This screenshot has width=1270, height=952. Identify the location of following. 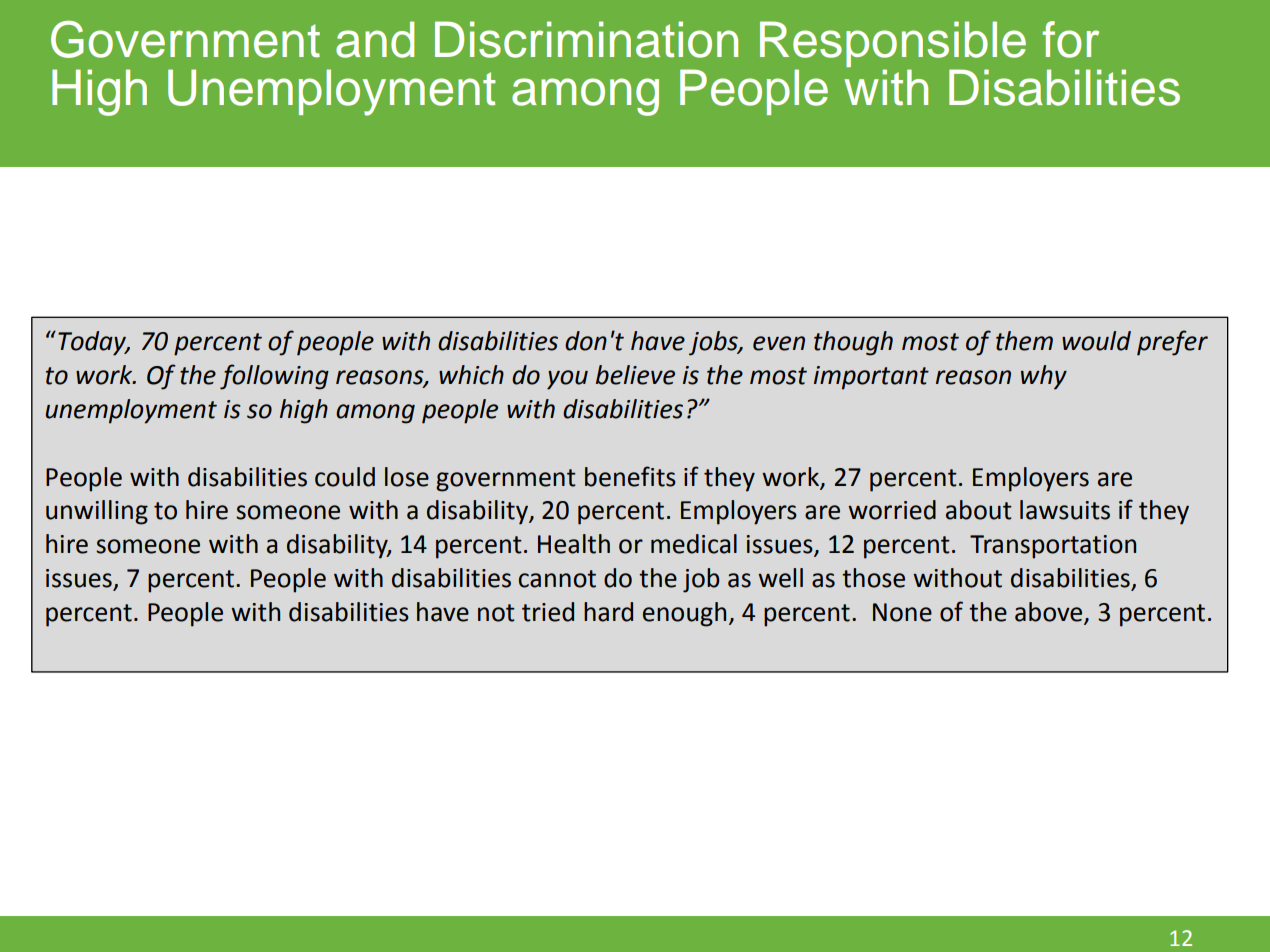
(274, 377).
